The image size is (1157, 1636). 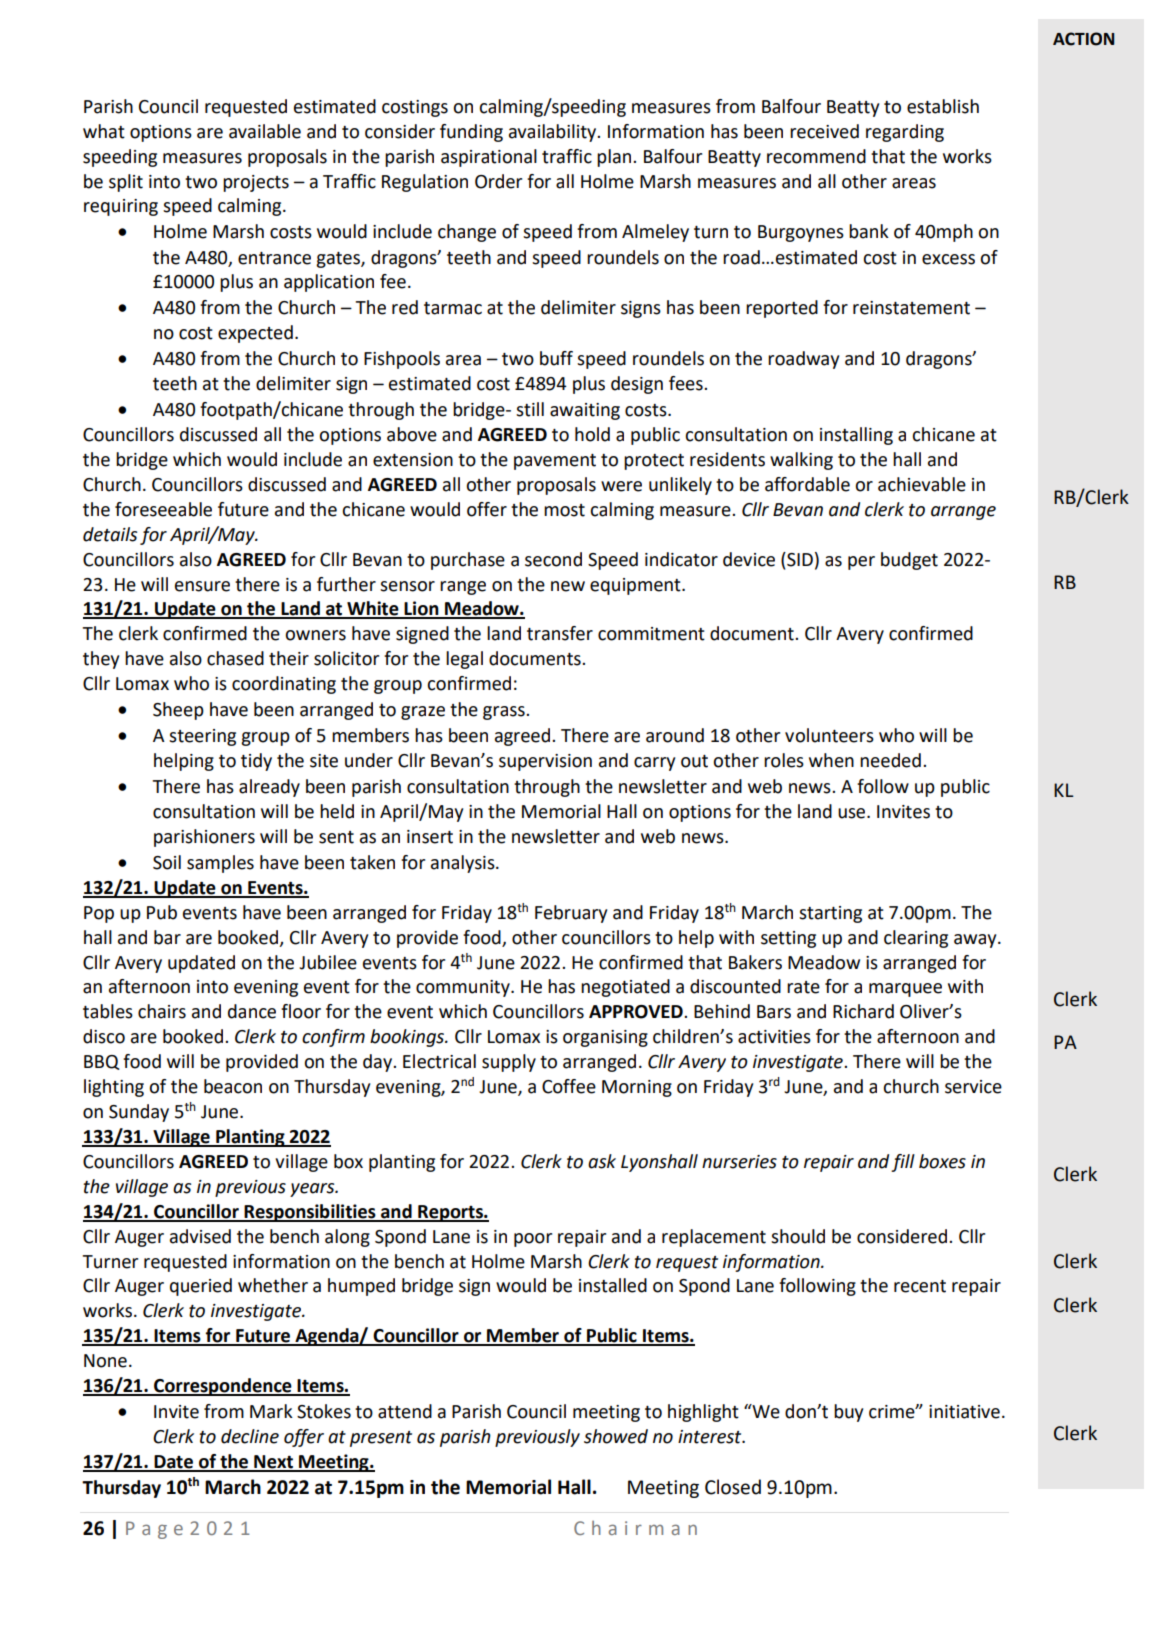 What do you see at coordinates (202, 737) in the screenshot?
I see `steering` at bounding box center [202, 737].
